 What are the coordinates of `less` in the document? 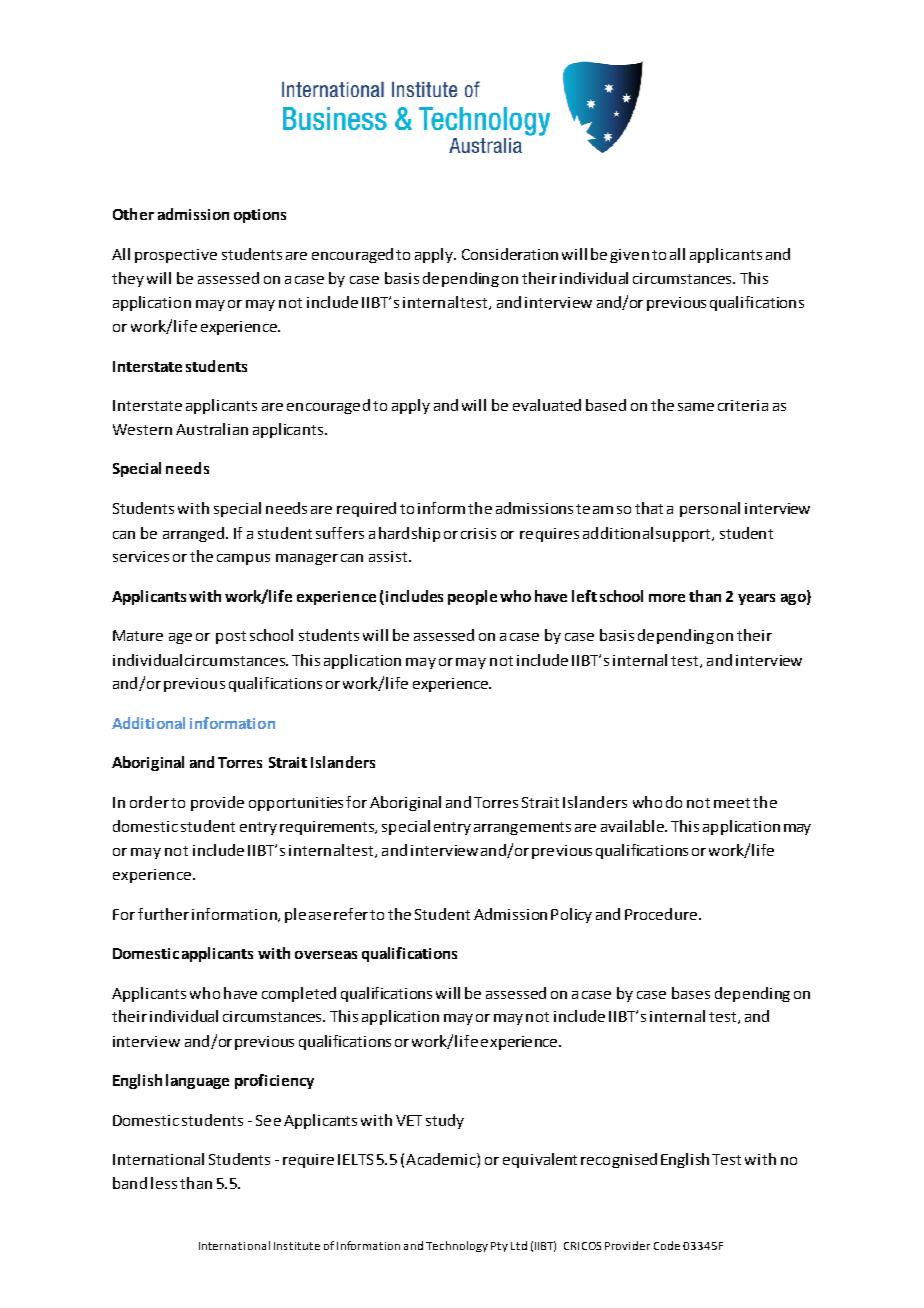 It's located at (164, 1183).
